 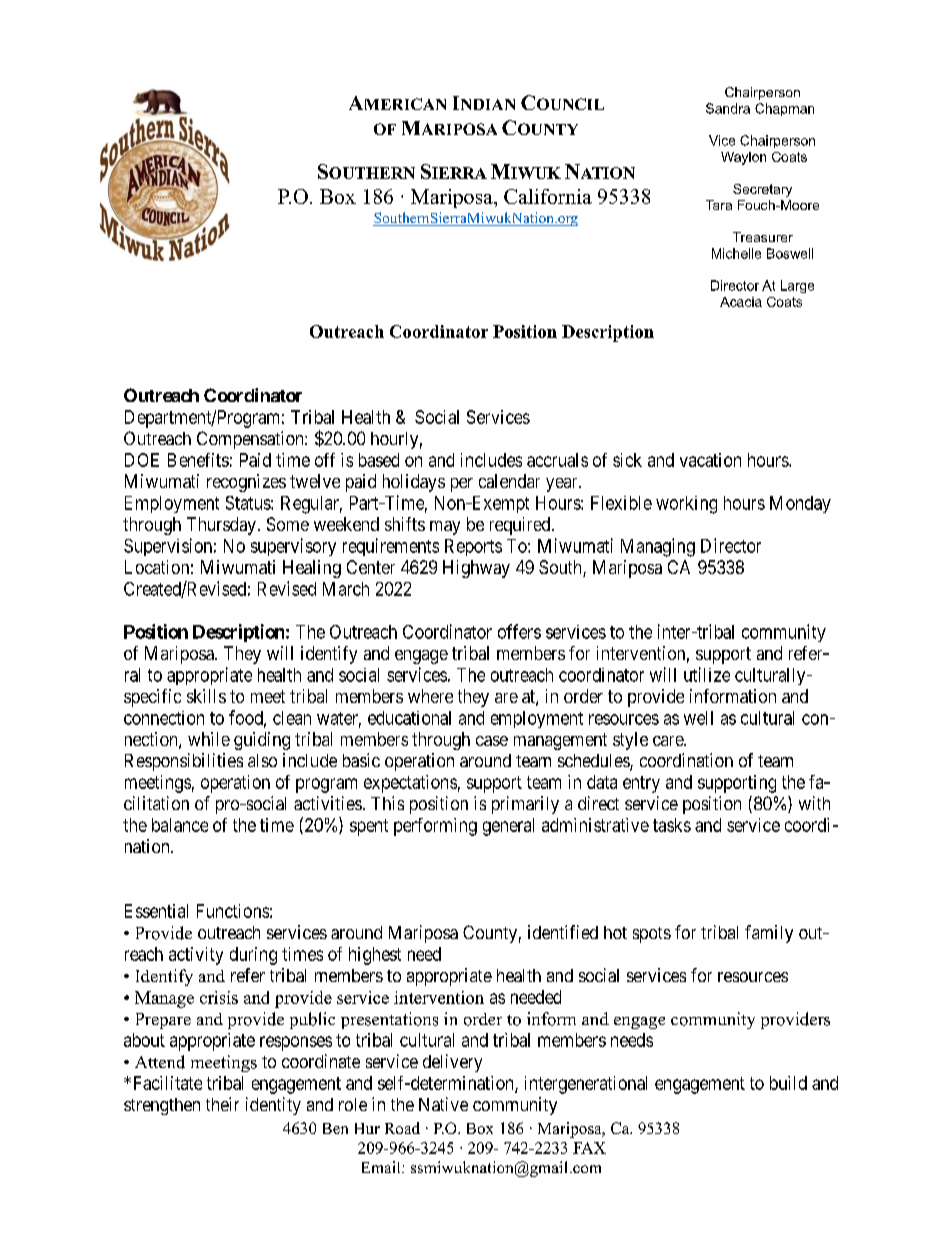 I want to click on build, so click(x=788, y=1083).
